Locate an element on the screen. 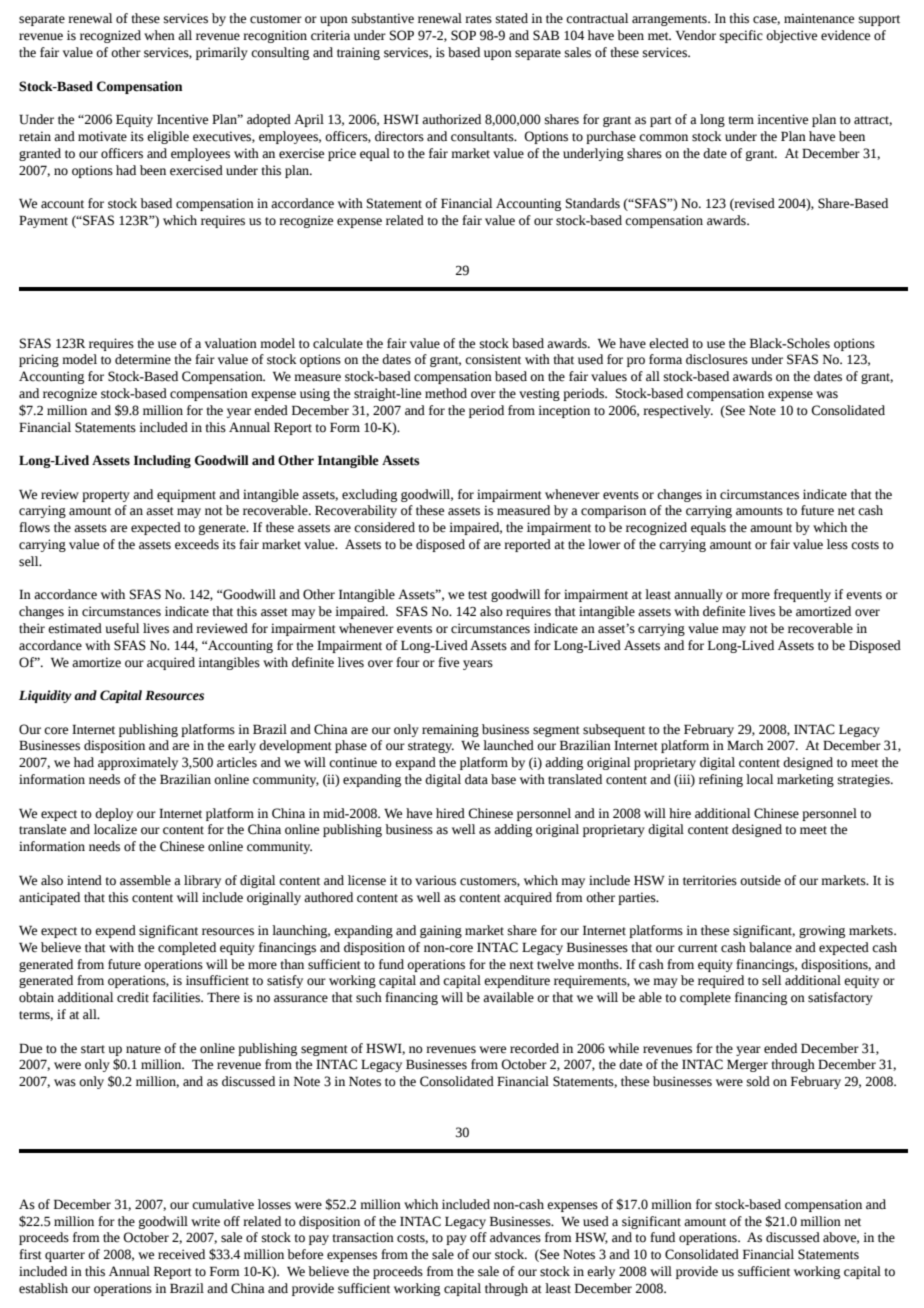 The height and width of the screenshot is (1308, 924). sold is located at coordinates (758, 1081).
